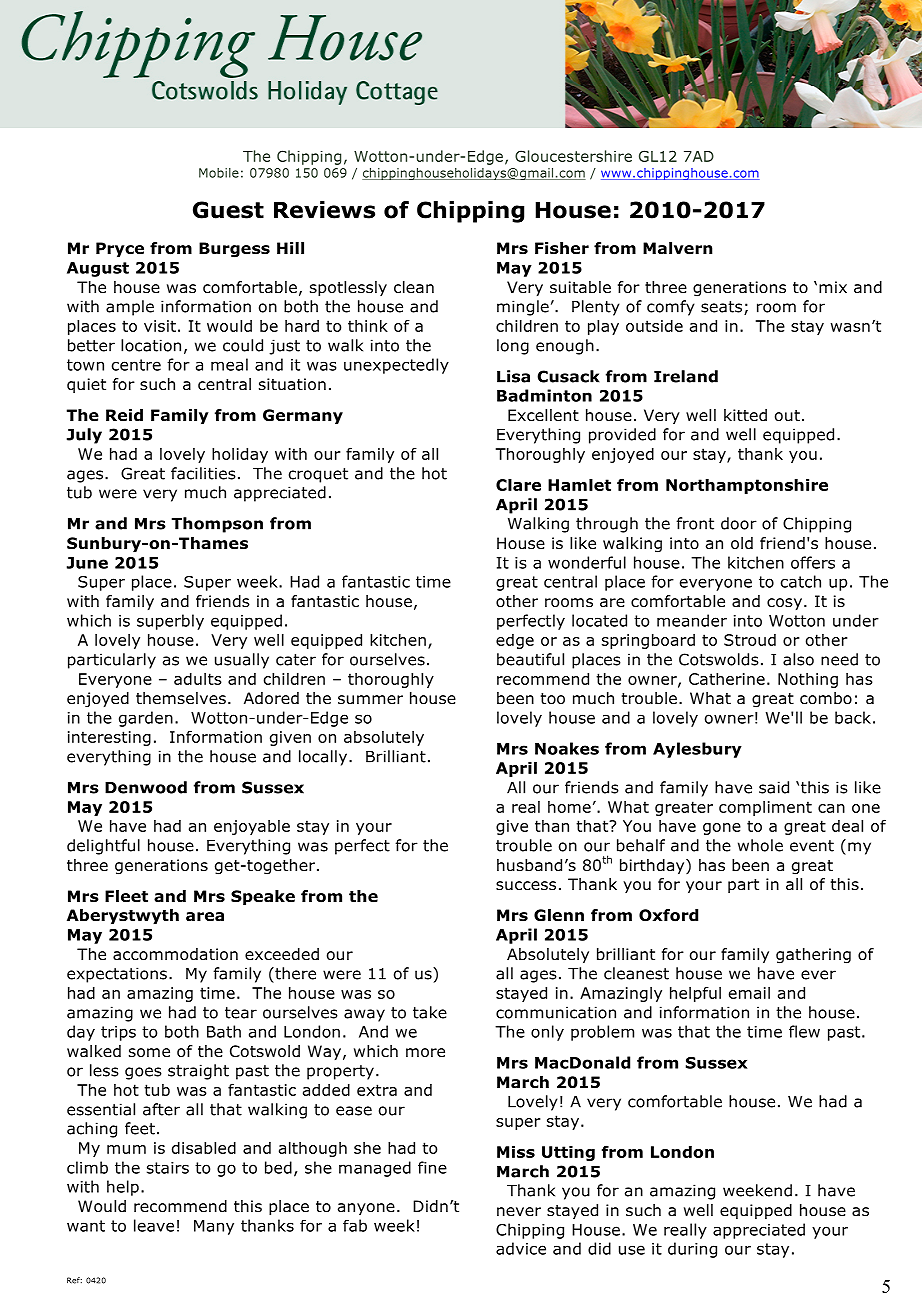 This page has width=922, height=1316. What do you see at coordinates (745, 415) in the page?
I see `kitted` at bounding box center [745, 415].
